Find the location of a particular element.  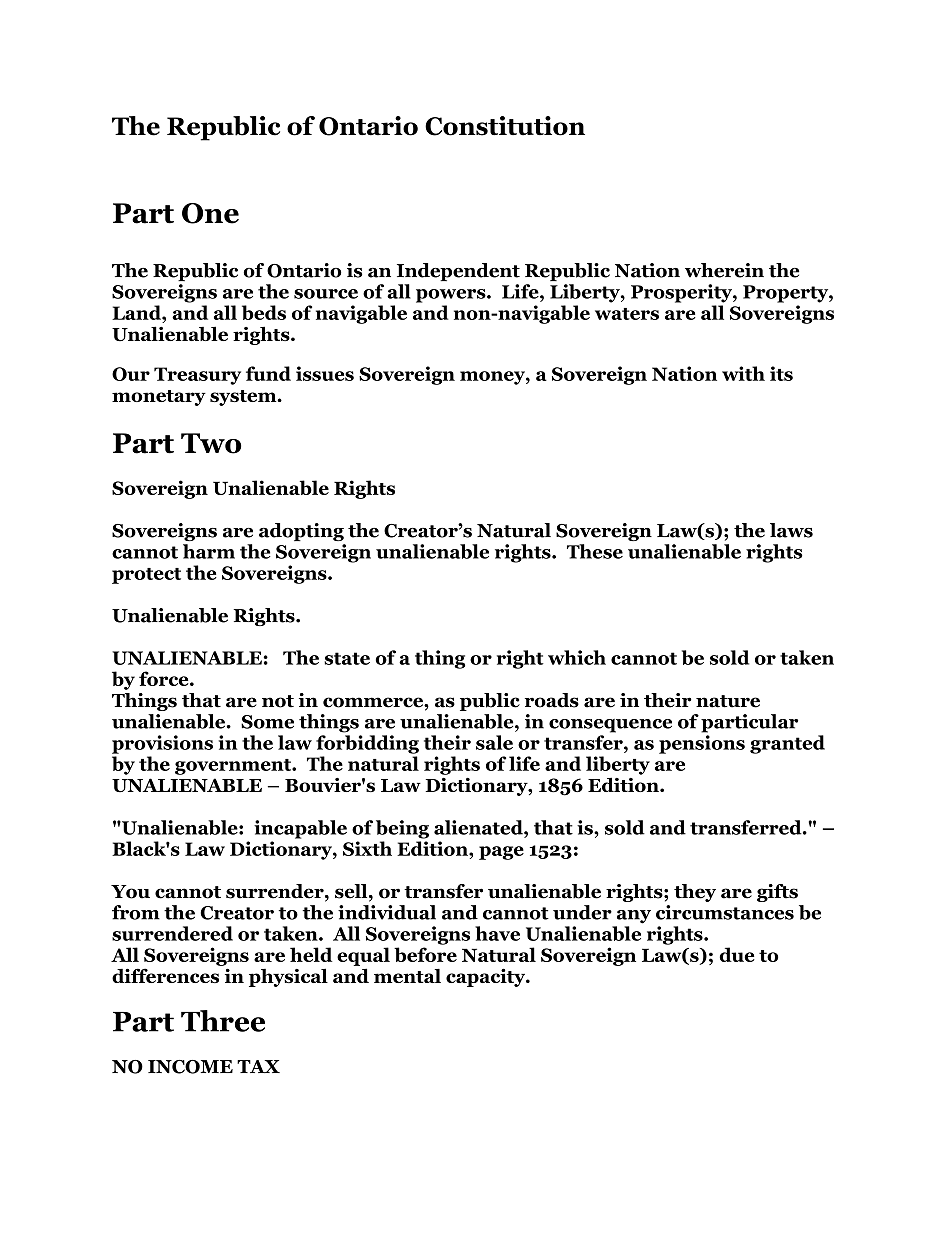

wherein is located at coordinates (724, 270).
